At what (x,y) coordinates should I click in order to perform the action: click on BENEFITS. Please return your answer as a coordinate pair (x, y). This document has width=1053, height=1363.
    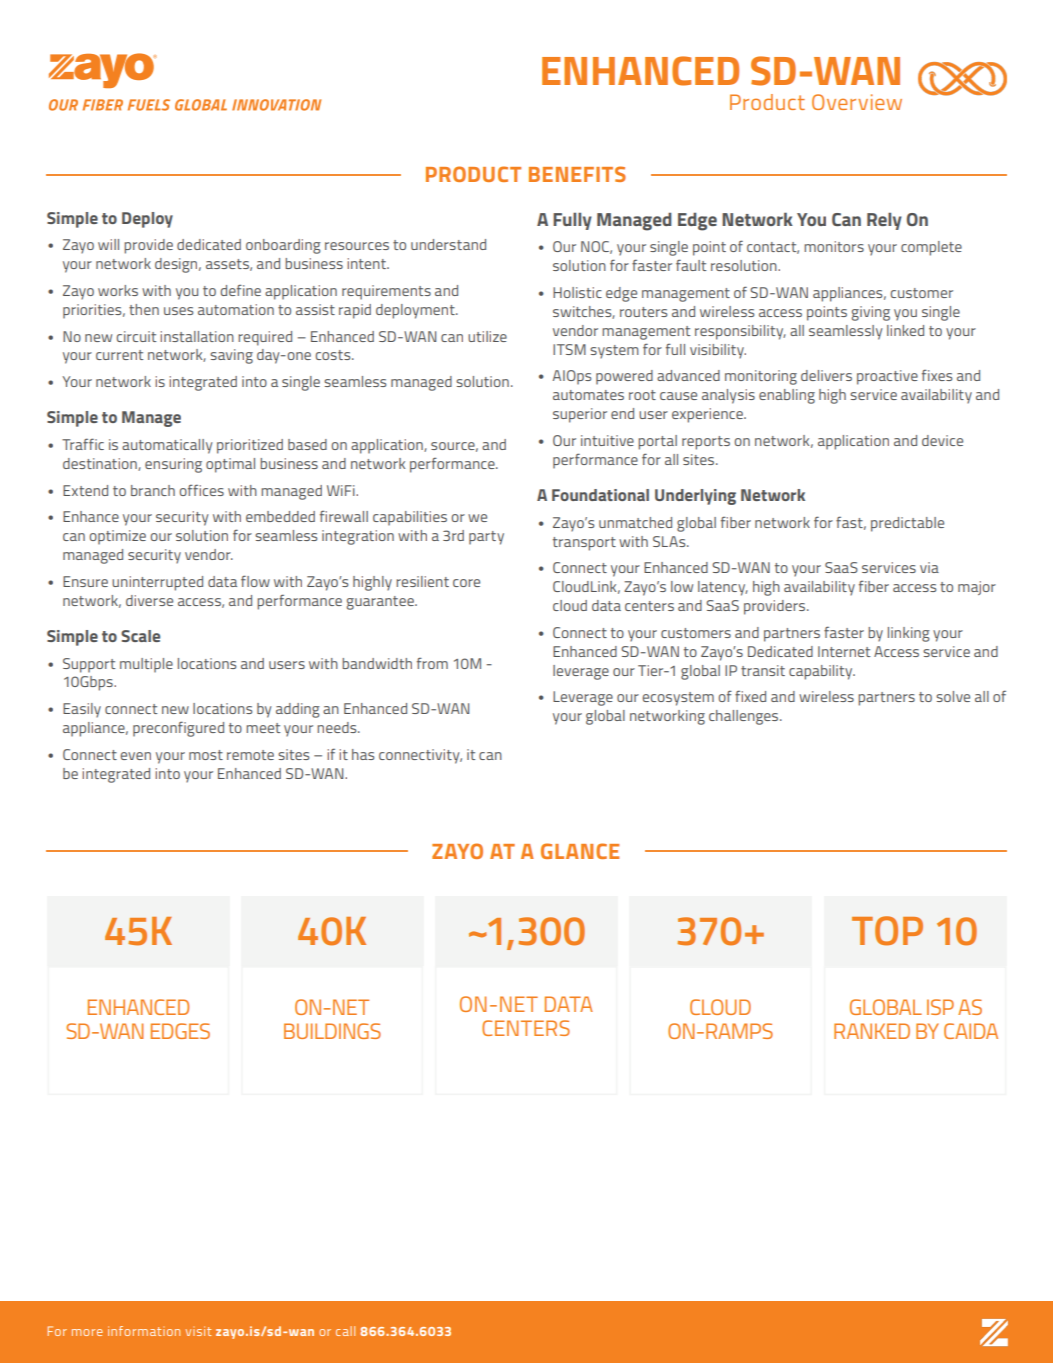
    Looking at the image, I should click on (577, 174).
